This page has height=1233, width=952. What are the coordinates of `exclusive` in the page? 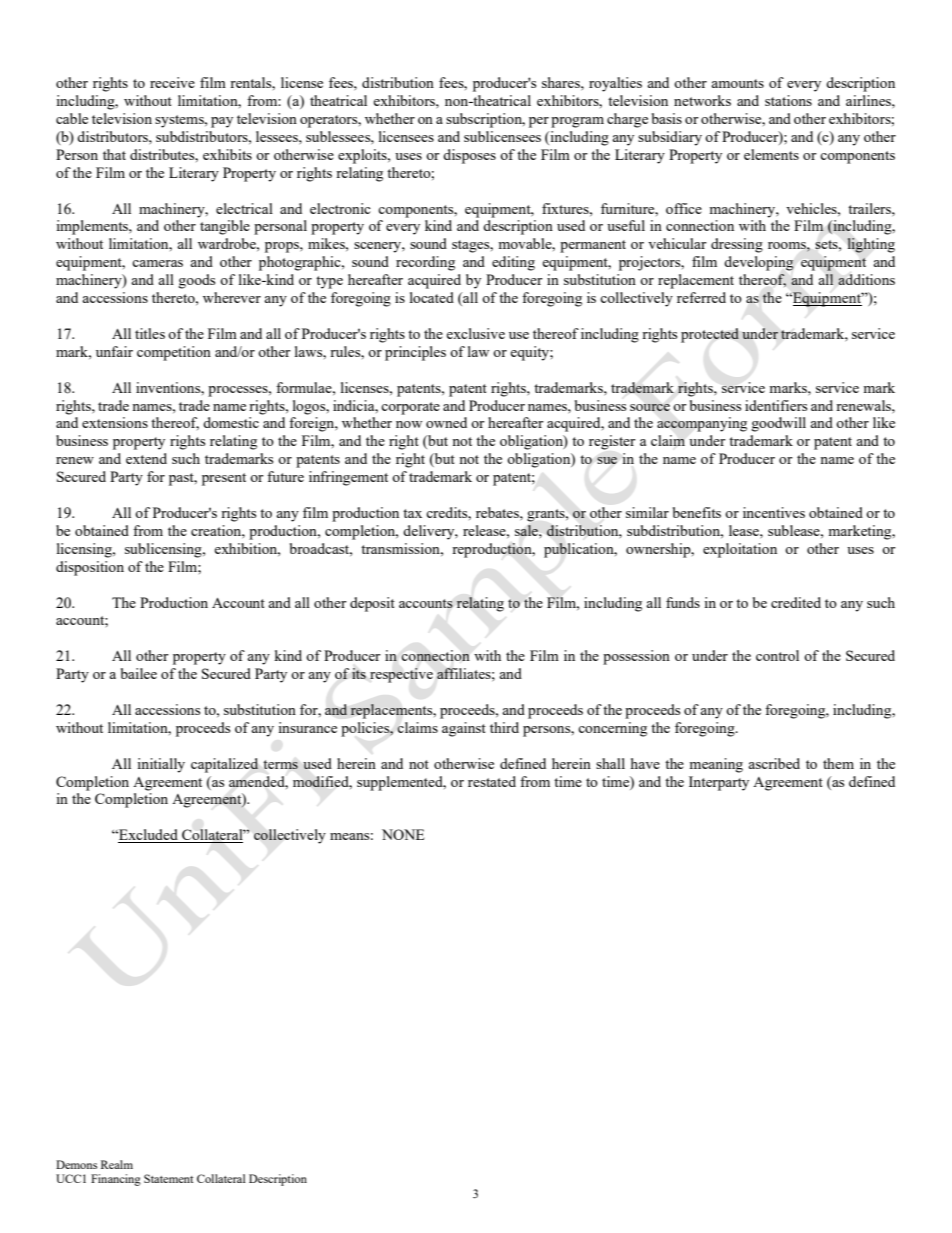 It's located at (475, 333).
